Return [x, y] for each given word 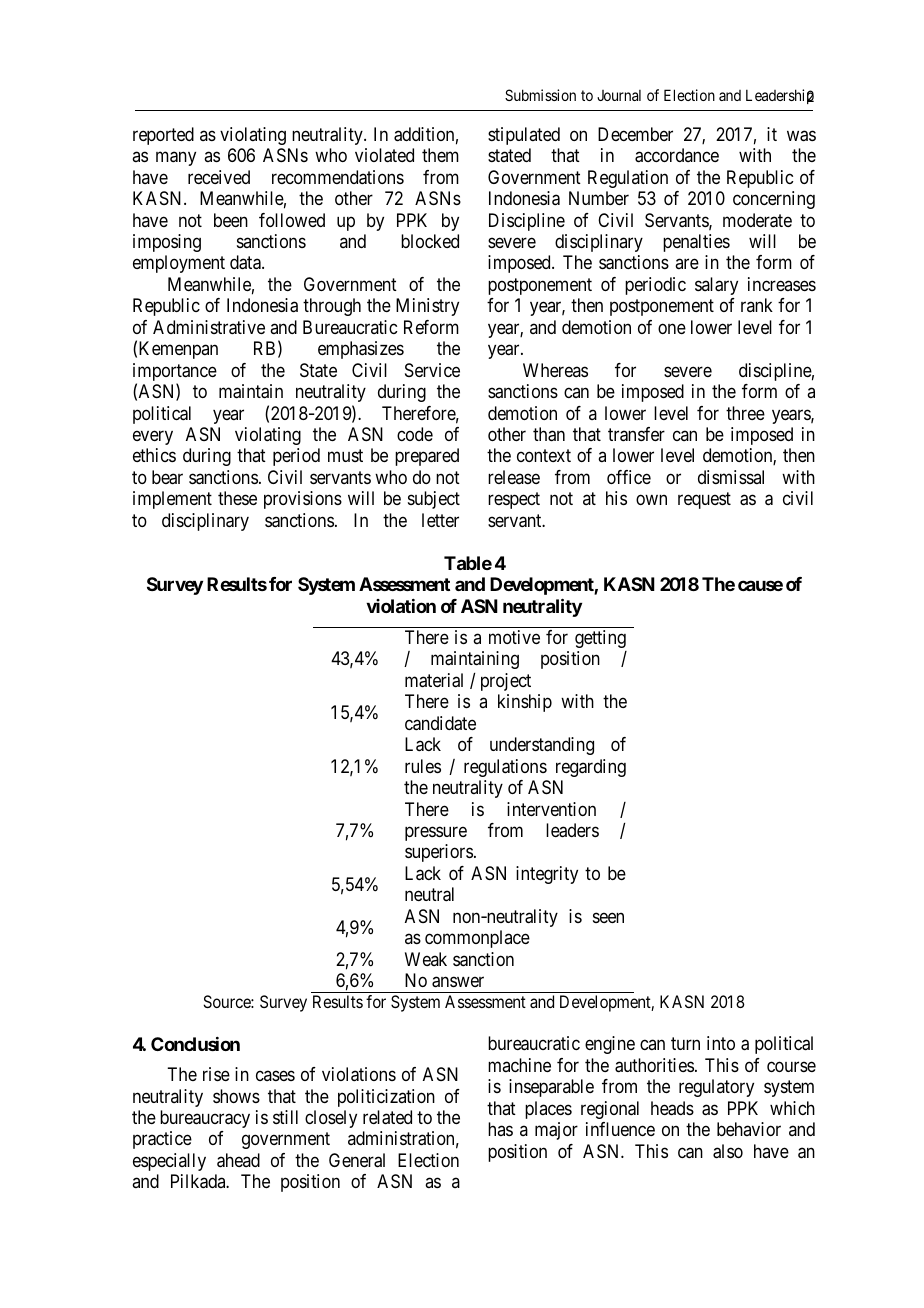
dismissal [731, 477]
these [237, 498]
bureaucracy [205, 1119]
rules [423, 766]
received [219, 177]
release [514, 477]
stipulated [524, 136]
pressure [436, 833]
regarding [591, 768]
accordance [677, 155]
